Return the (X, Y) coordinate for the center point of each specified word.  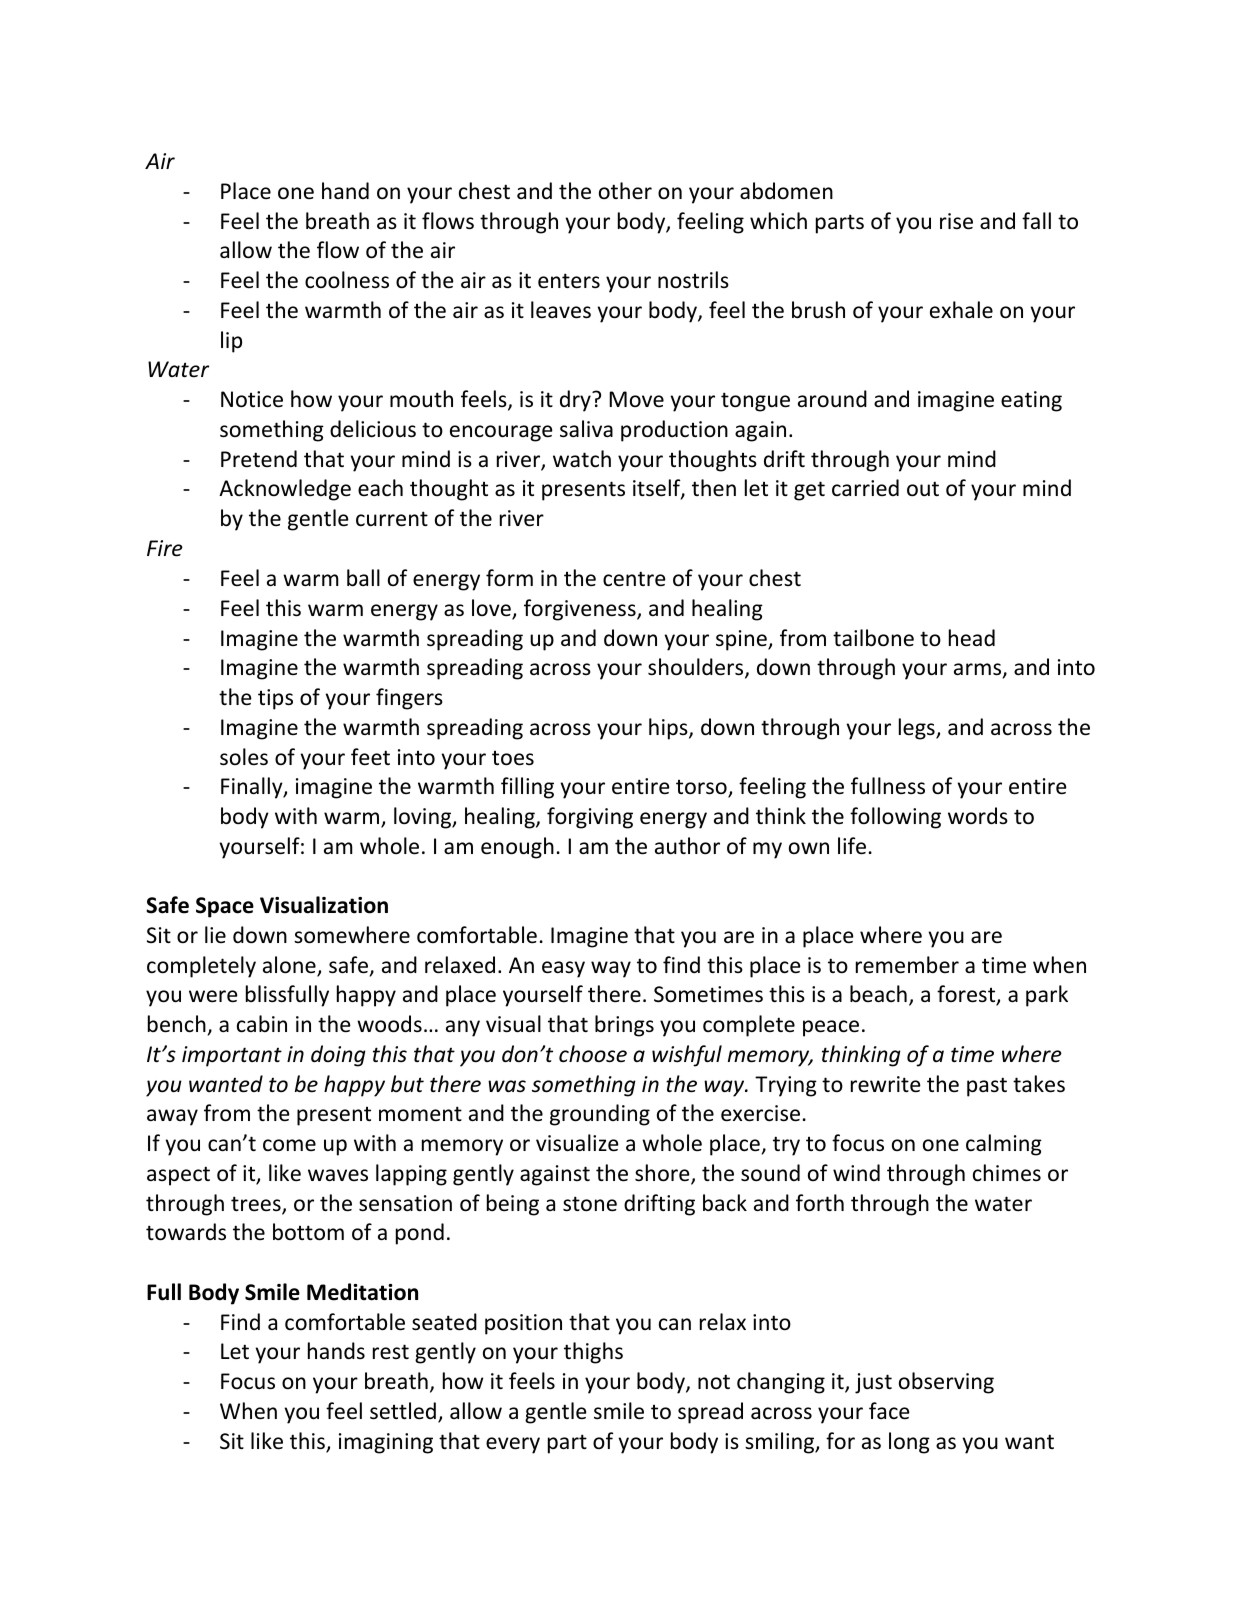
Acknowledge (285, 490)
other (625, 190)
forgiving (590, 818)
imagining (386, 1443)
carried (865, 487)
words (978, 816)
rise (956, 221)
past (987, 1087)
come (289, 1145)
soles (244, 757)
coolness (347, 280)
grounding (600, 1115)
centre (634, 579)
